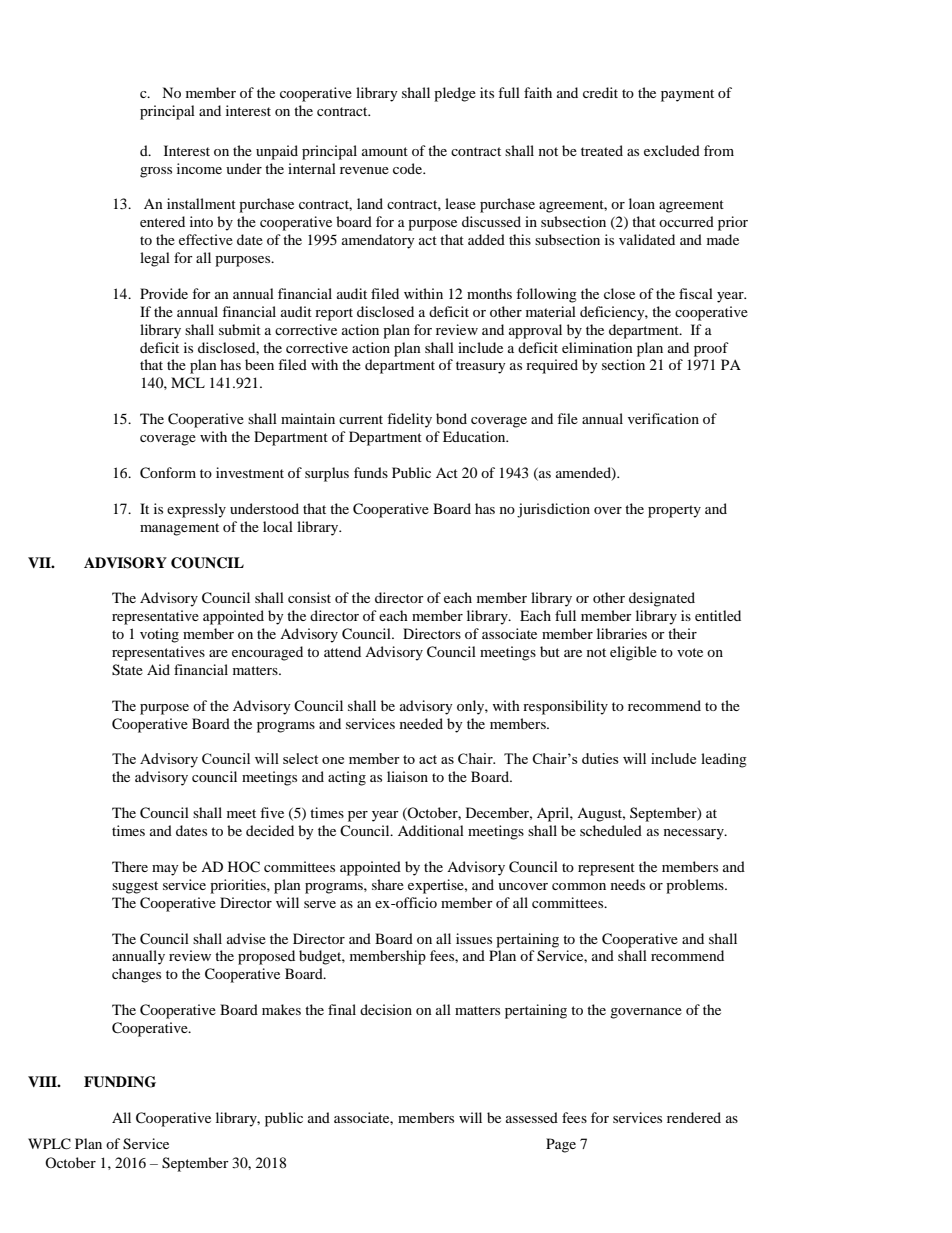 This screenshot has width=952, height=1233. What do you see at coordinates (199, 168) in the screenshot?
I see `income` at bounding box center [199, 168].
